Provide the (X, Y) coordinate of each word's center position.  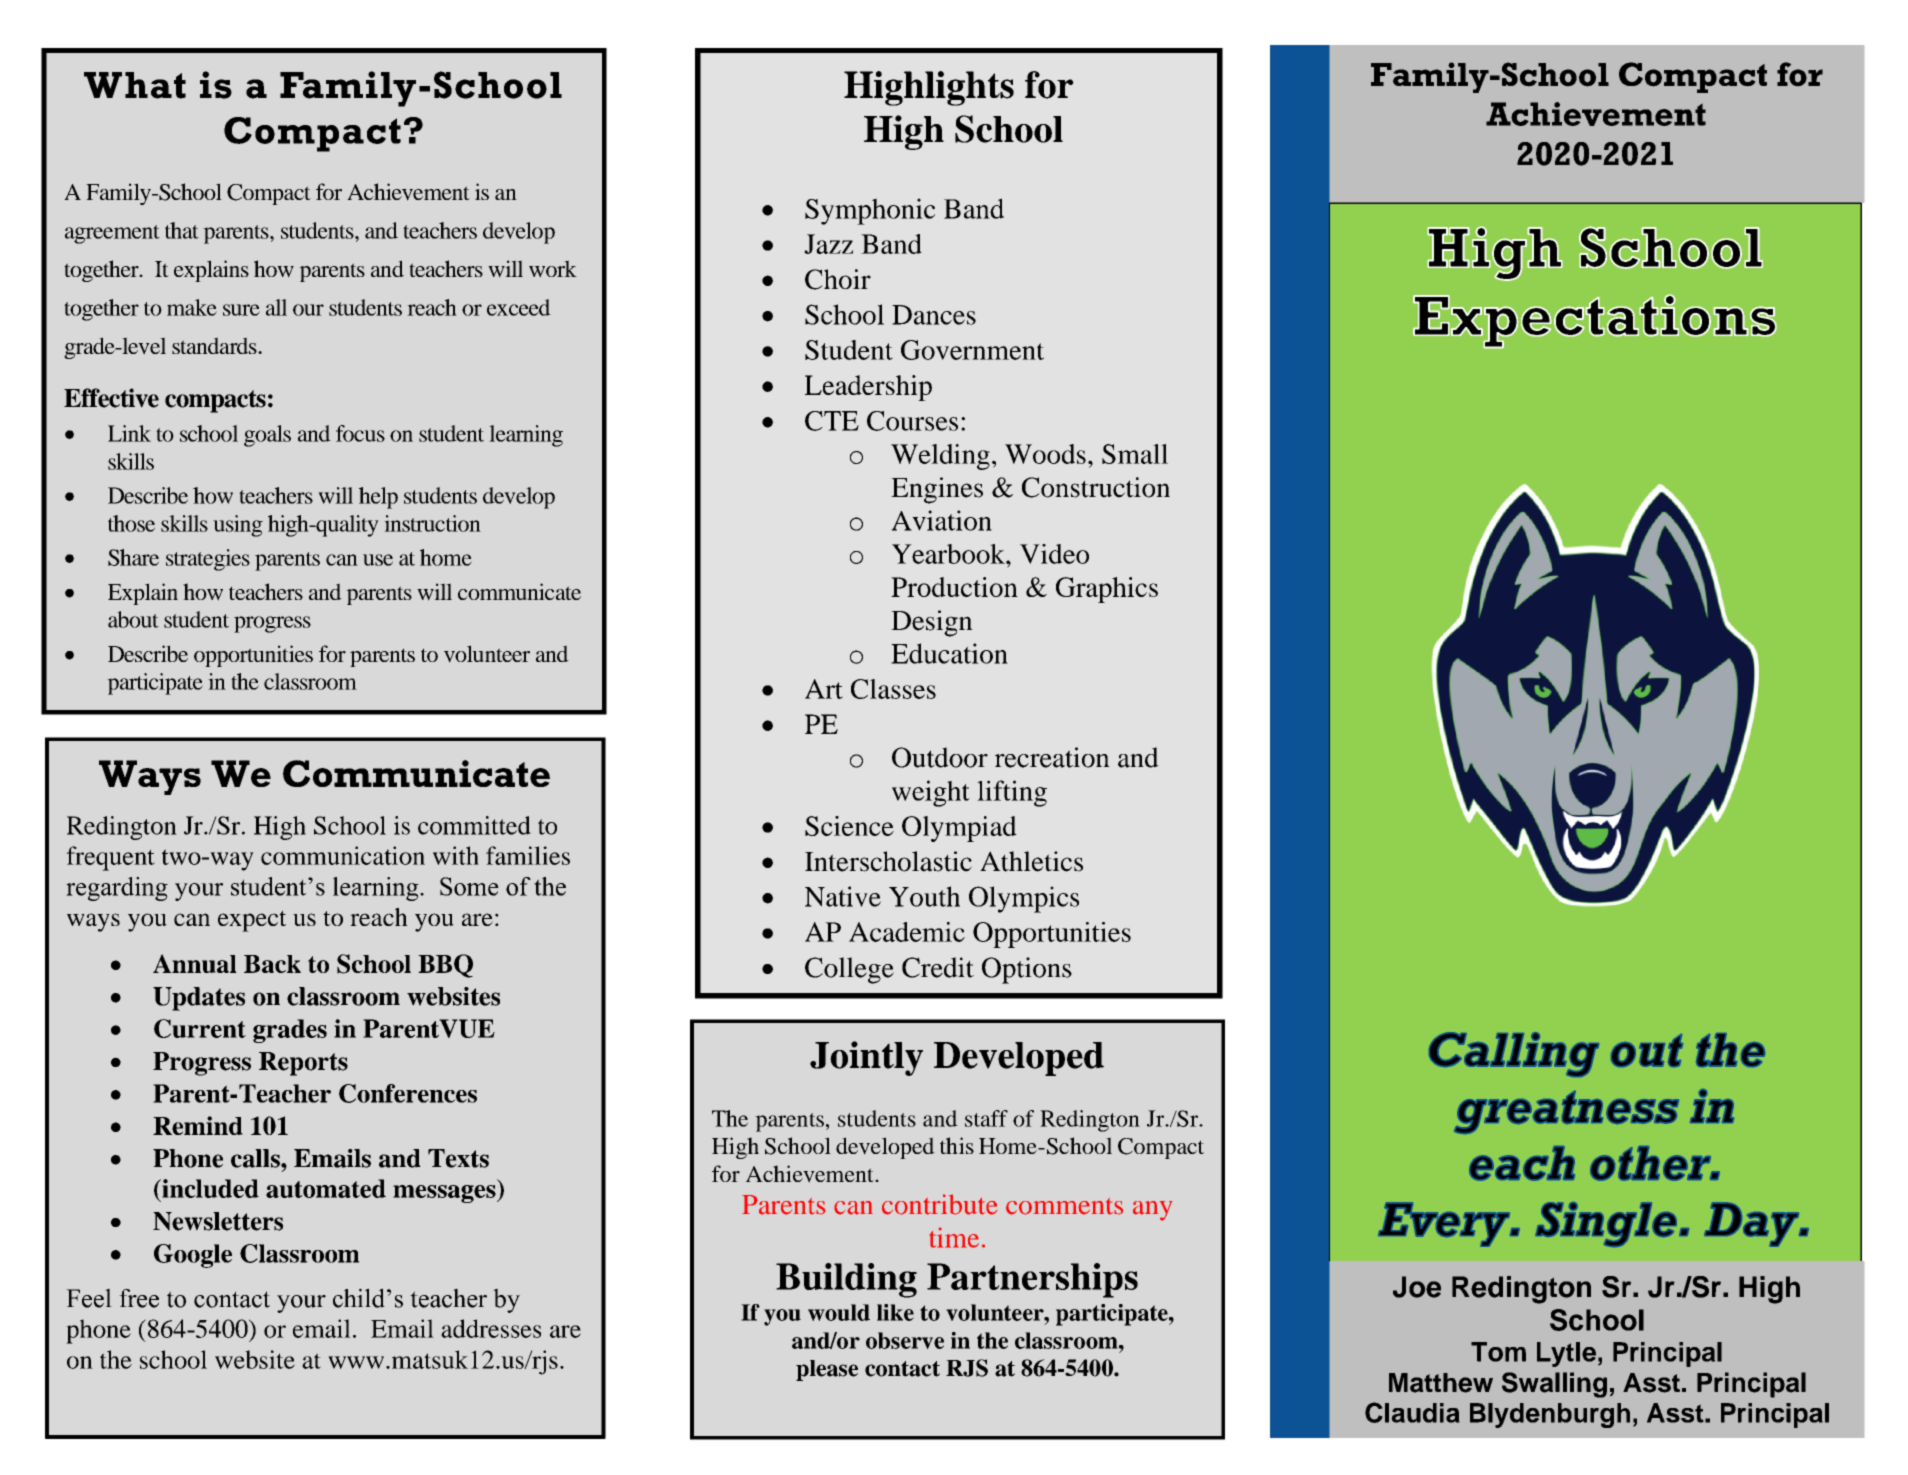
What (135, 85)
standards (215, 345)
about (133, 619)
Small (1135, 454)
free (139, 1298)
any (1152, 1211)
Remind (198, 1125)
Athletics (1031, 861)
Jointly (866, 1058)
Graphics (1107, 590)
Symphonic (870, 211)
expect (252, 921)
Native (843, 896)
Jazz (828, 244)
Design (932, 623)
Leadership (868, 388)
